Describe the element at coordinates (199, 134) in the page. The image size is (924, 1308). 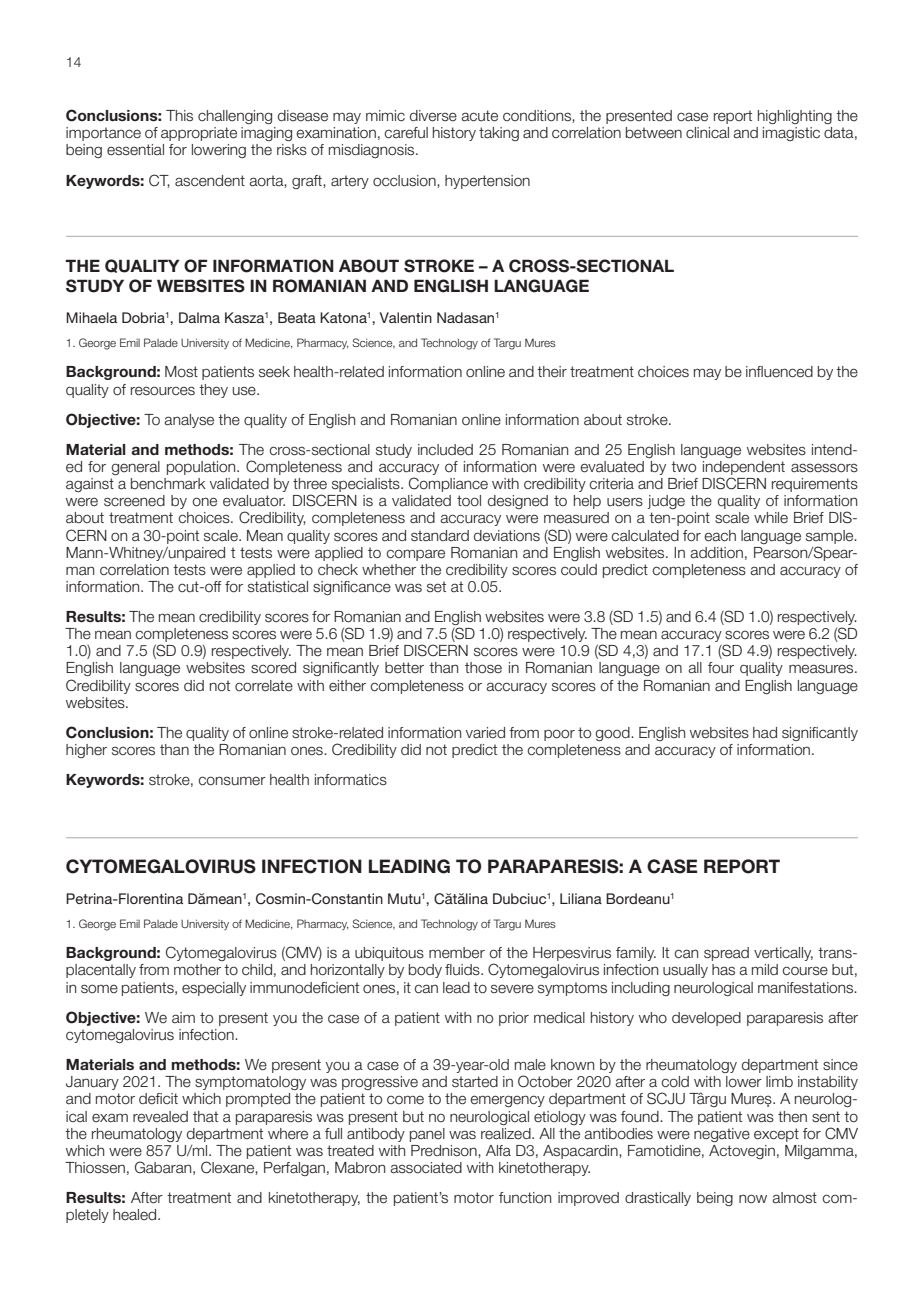
I see `appropriate` at that location.
